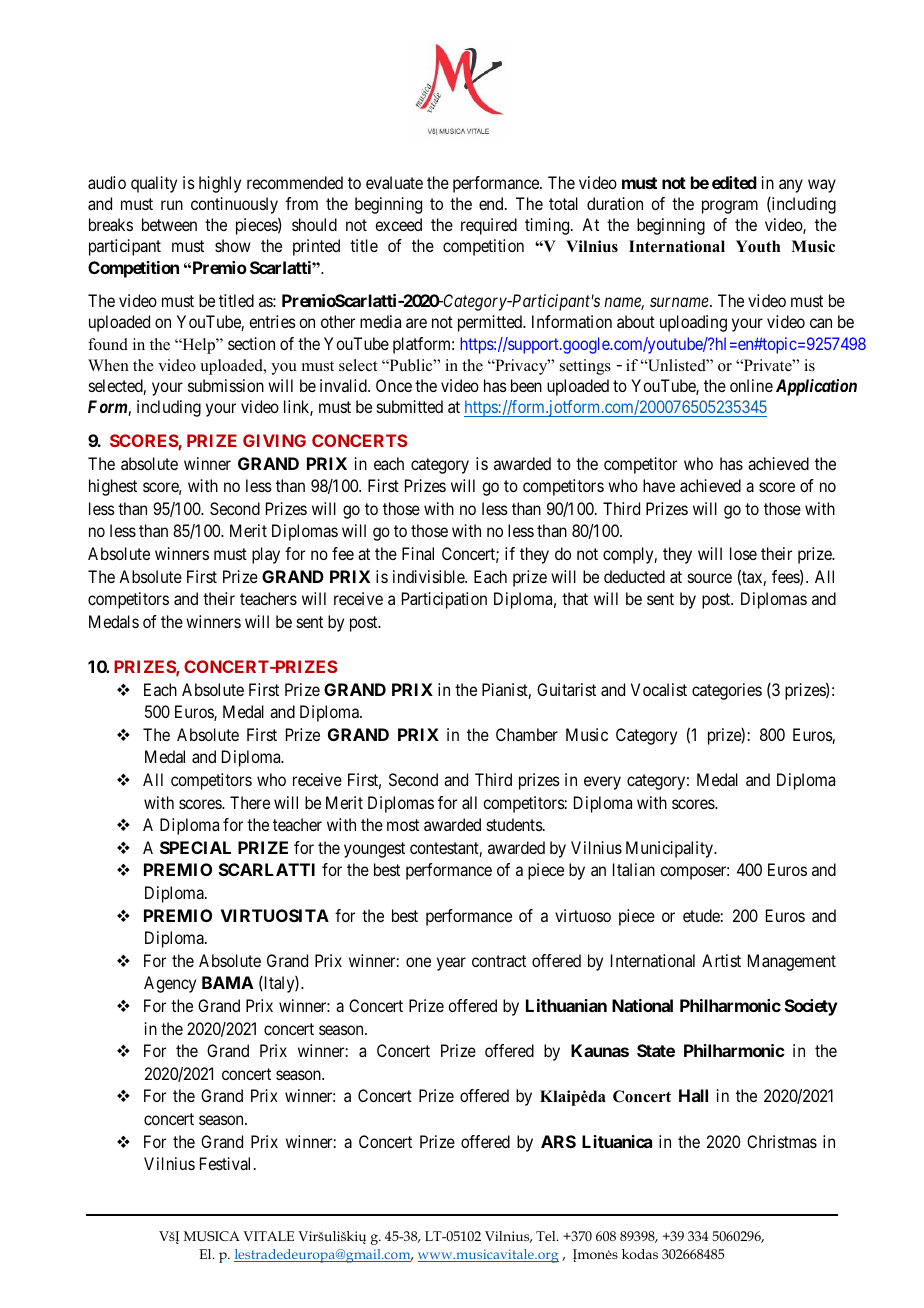 The image size is (924, 1308). I want to click on Agency, so click(170, 984).
